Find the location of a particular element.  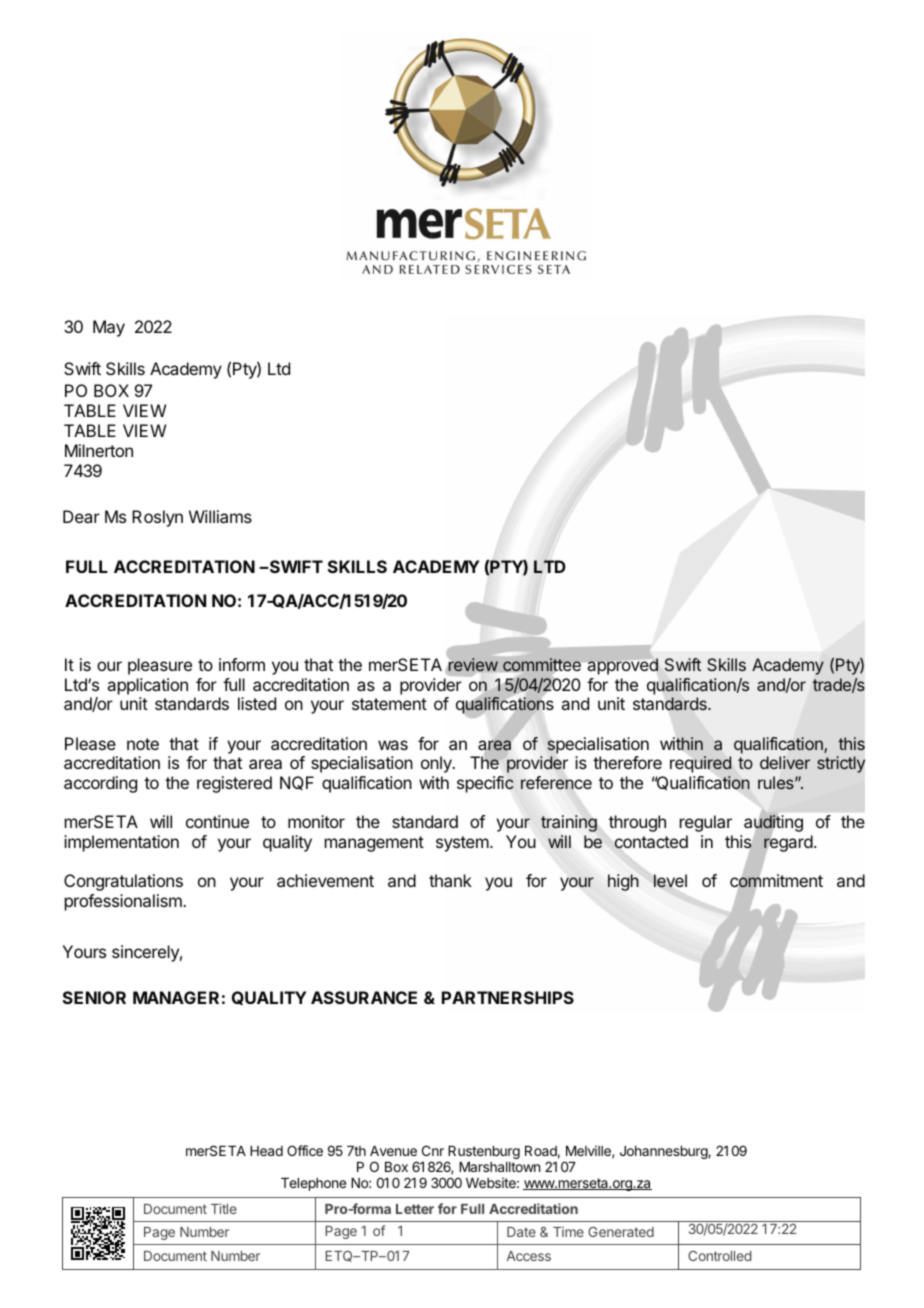

thank is located at coordinates (450, 880).
